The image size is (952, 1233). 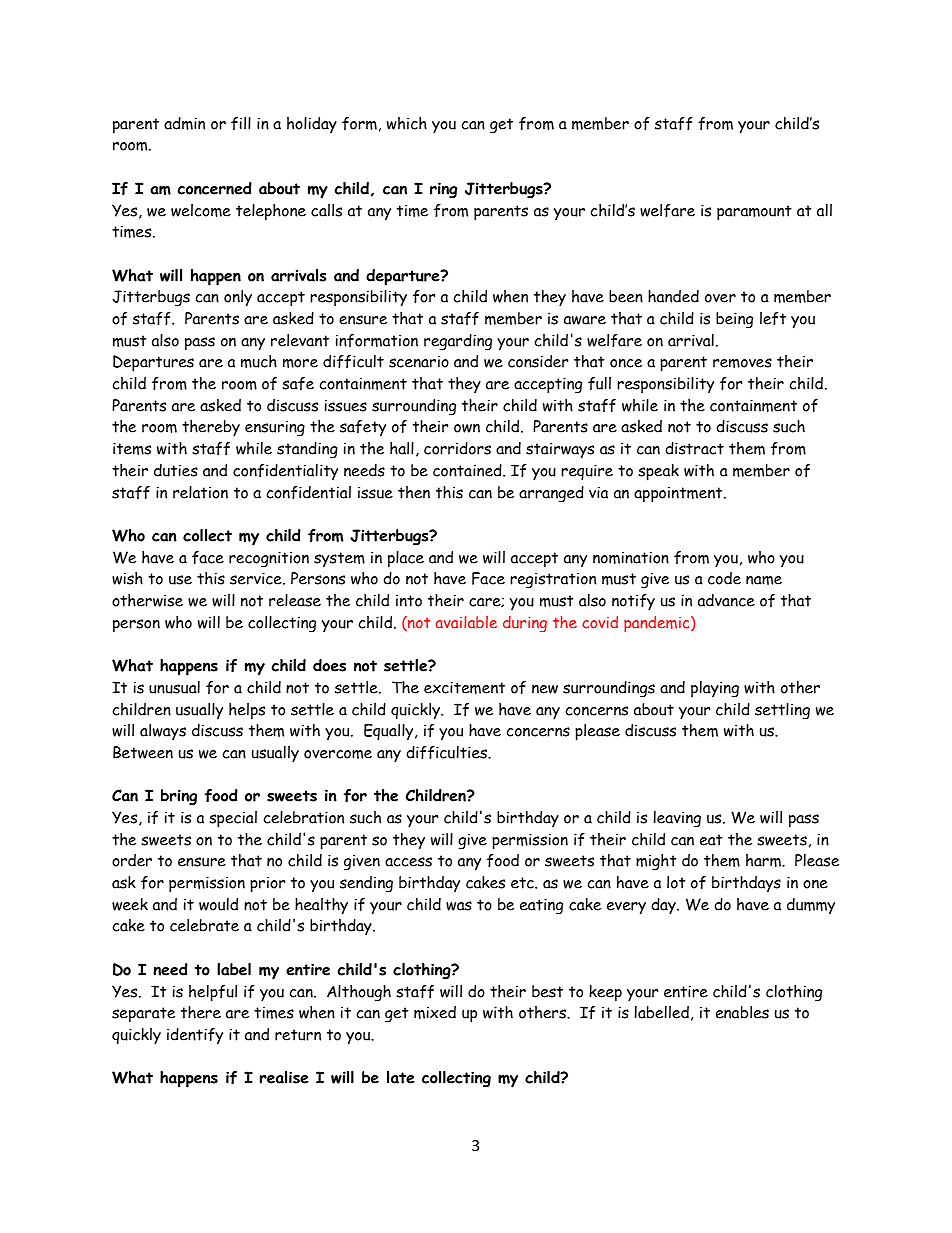 What do you see at coordinates (218, 904) in the image?
I see `would` at bounding box center [218, 904].
